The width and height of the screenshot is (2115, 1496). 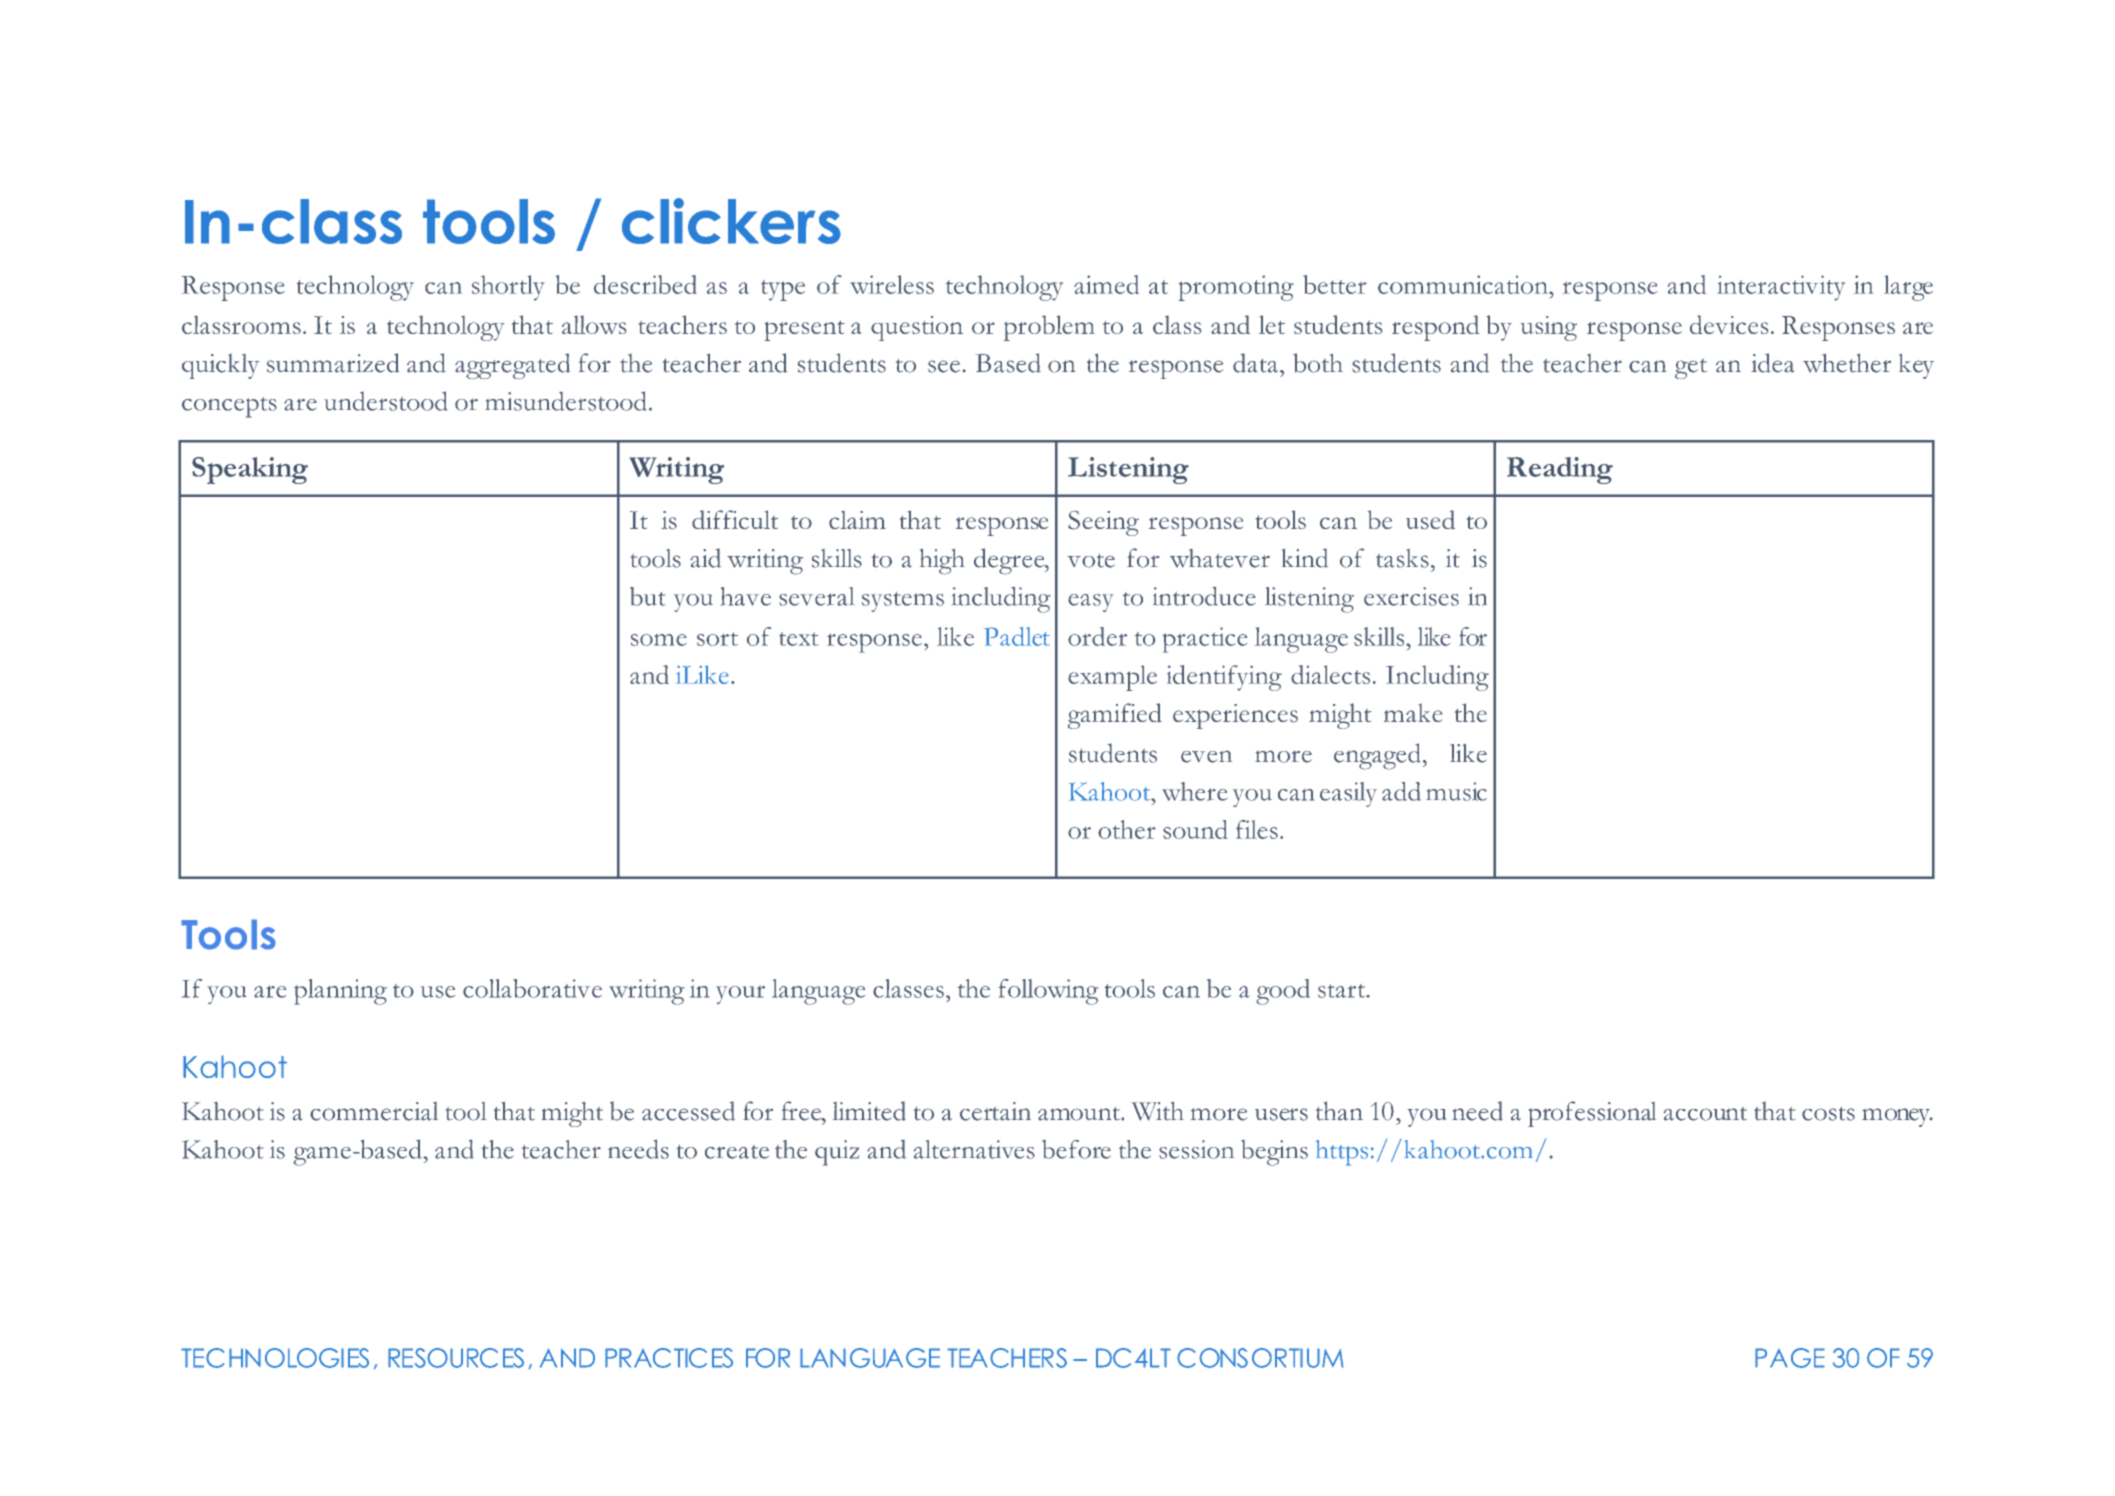 What do you see at coordinates (456, 1358) in the screenshot?
I see `RESOURCES` at bounding box center [456, 1358].
